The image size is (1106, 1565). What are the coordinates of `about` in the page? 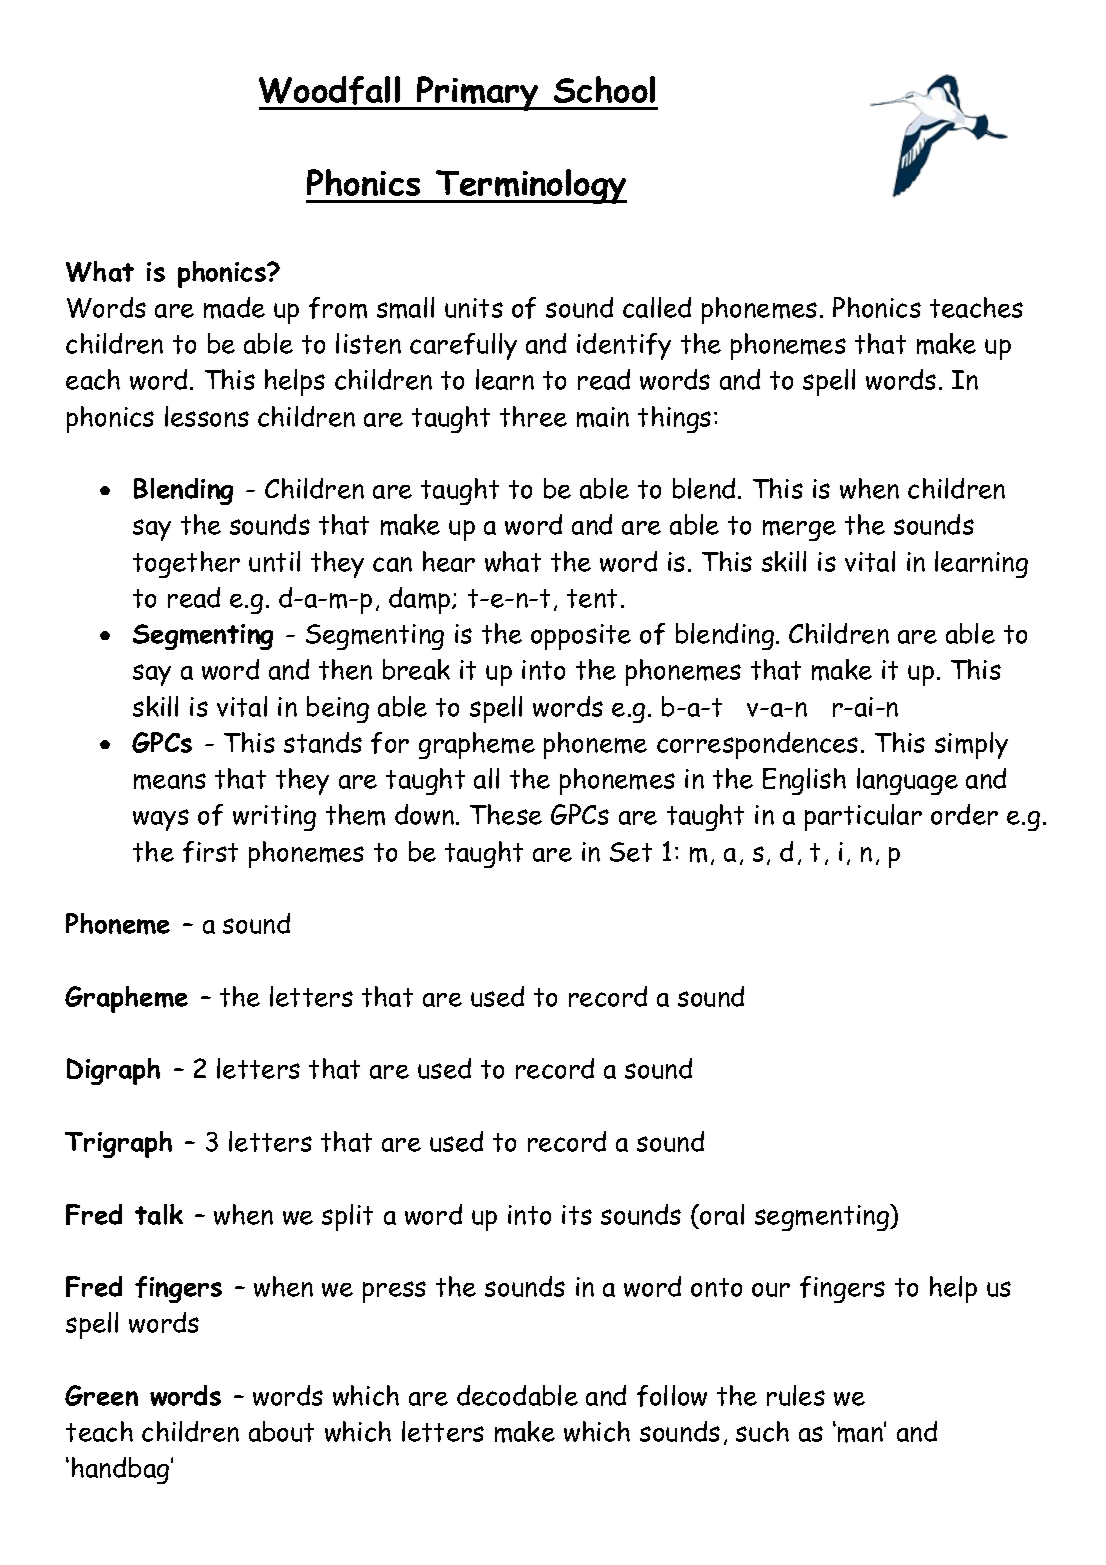 It's located at (281, 1431).
